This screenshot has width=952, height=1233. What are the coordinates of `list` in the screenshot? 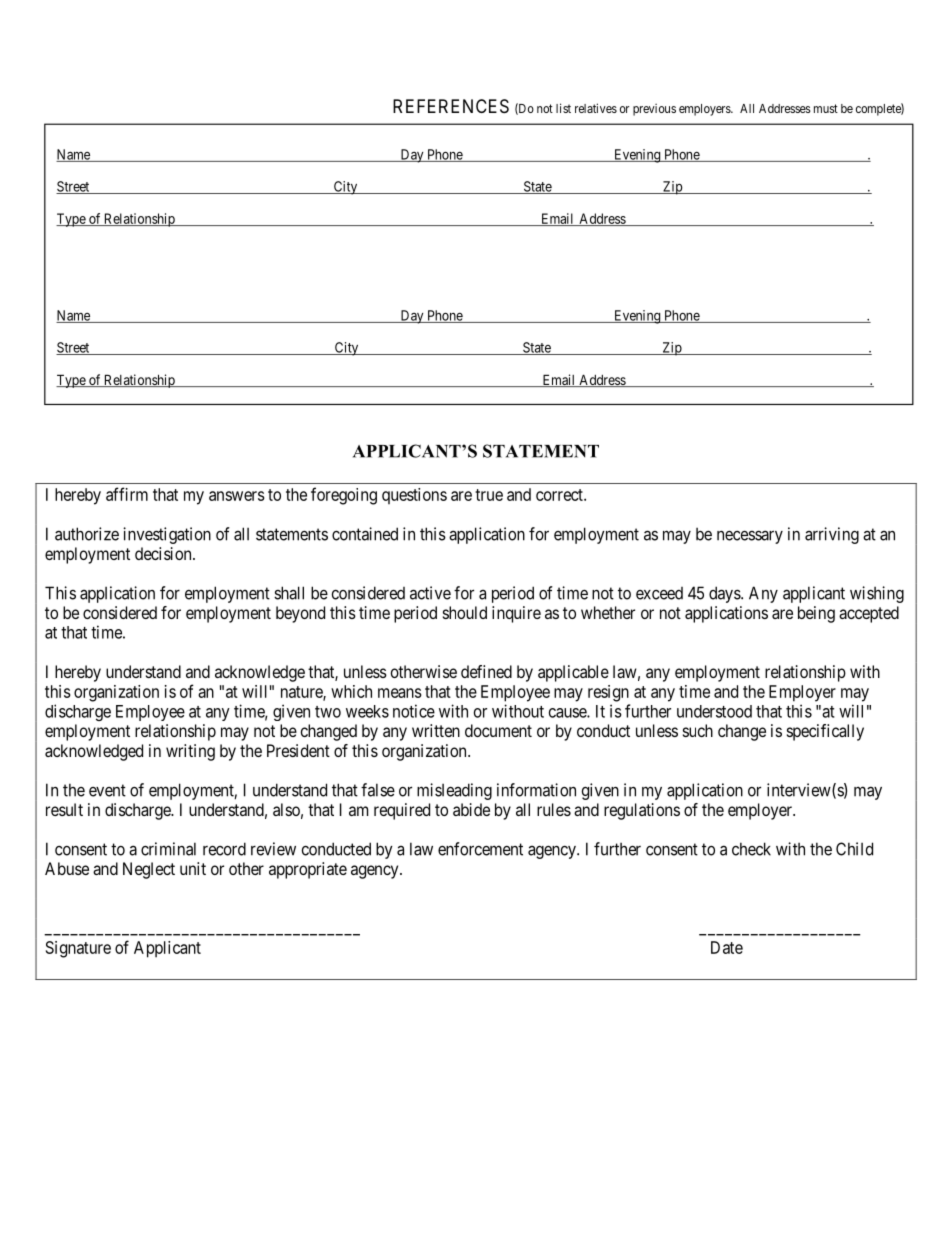 It's located at (563, 108).
